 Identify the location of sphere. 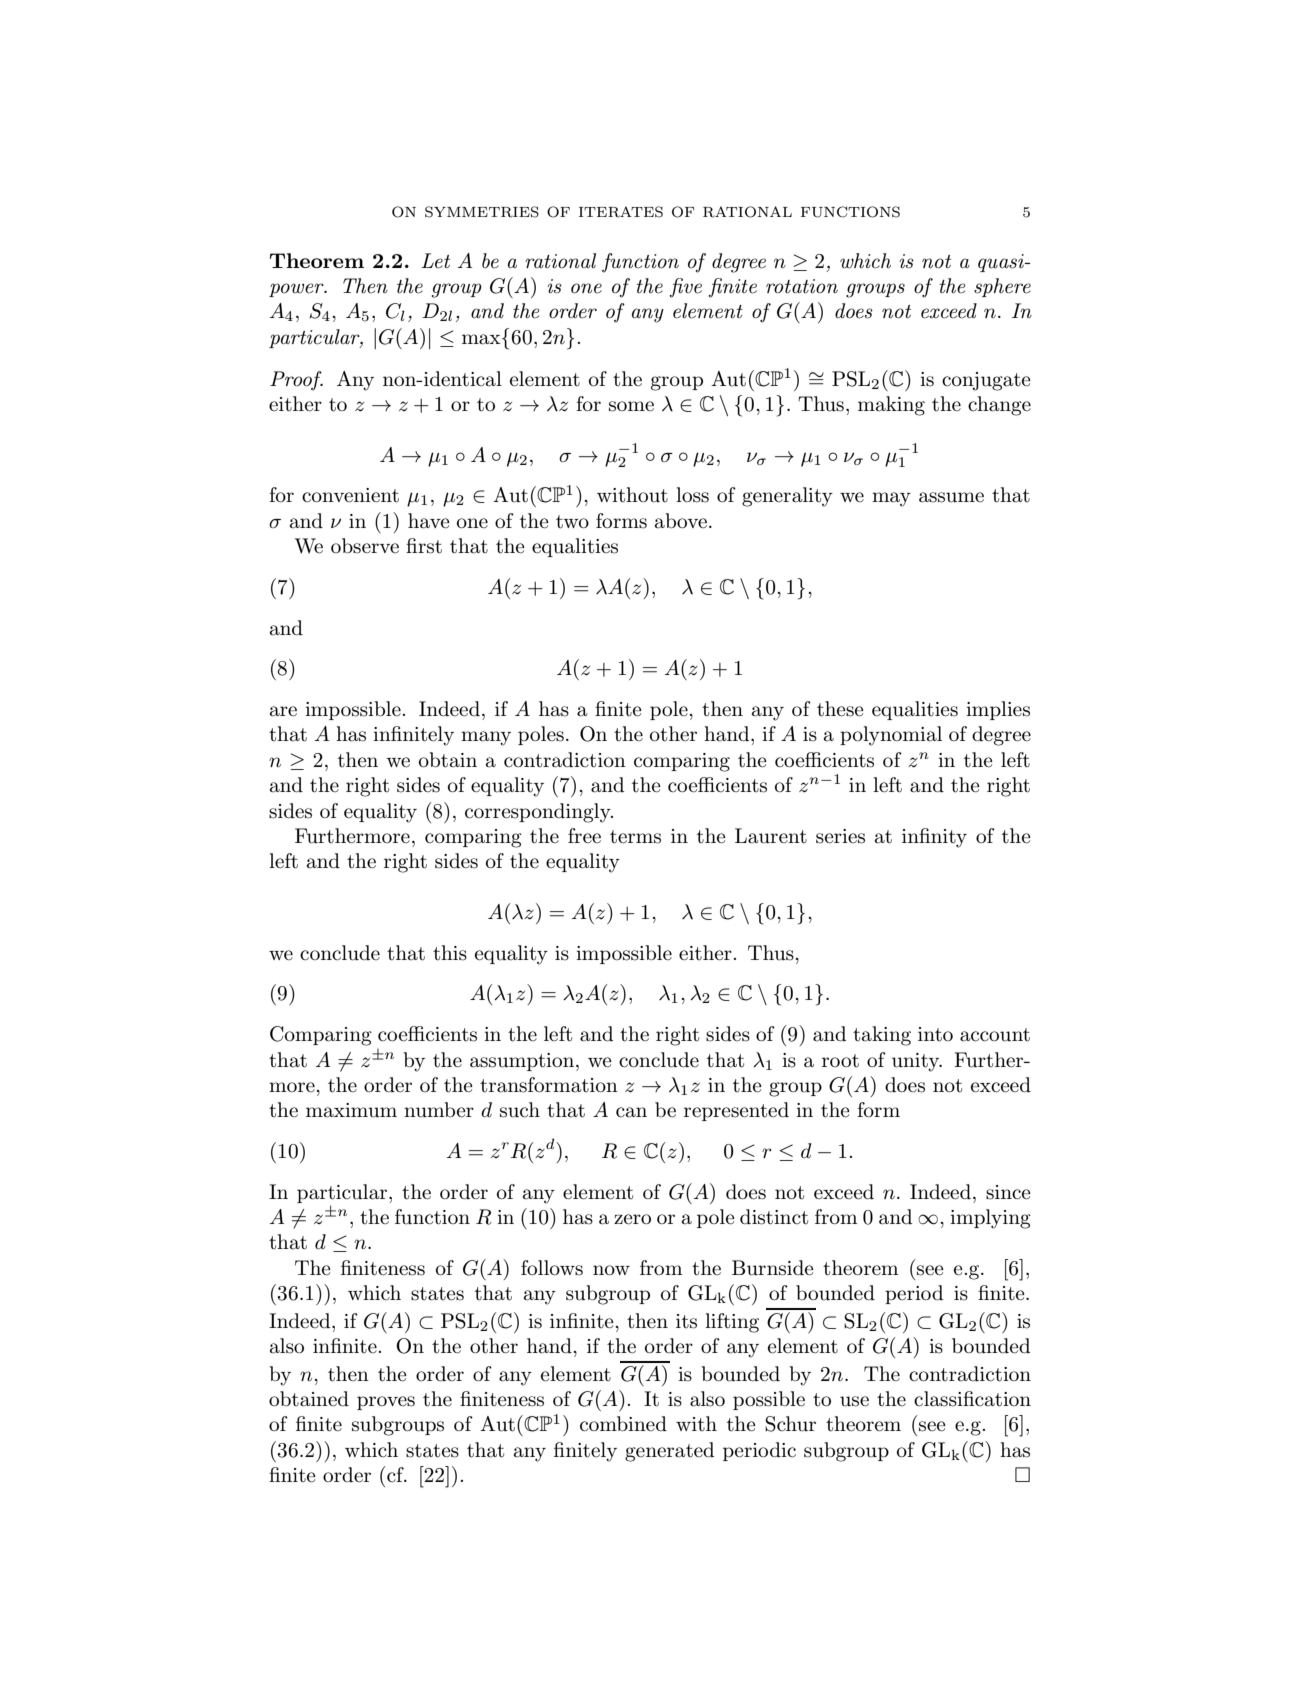
(1002, 287).
